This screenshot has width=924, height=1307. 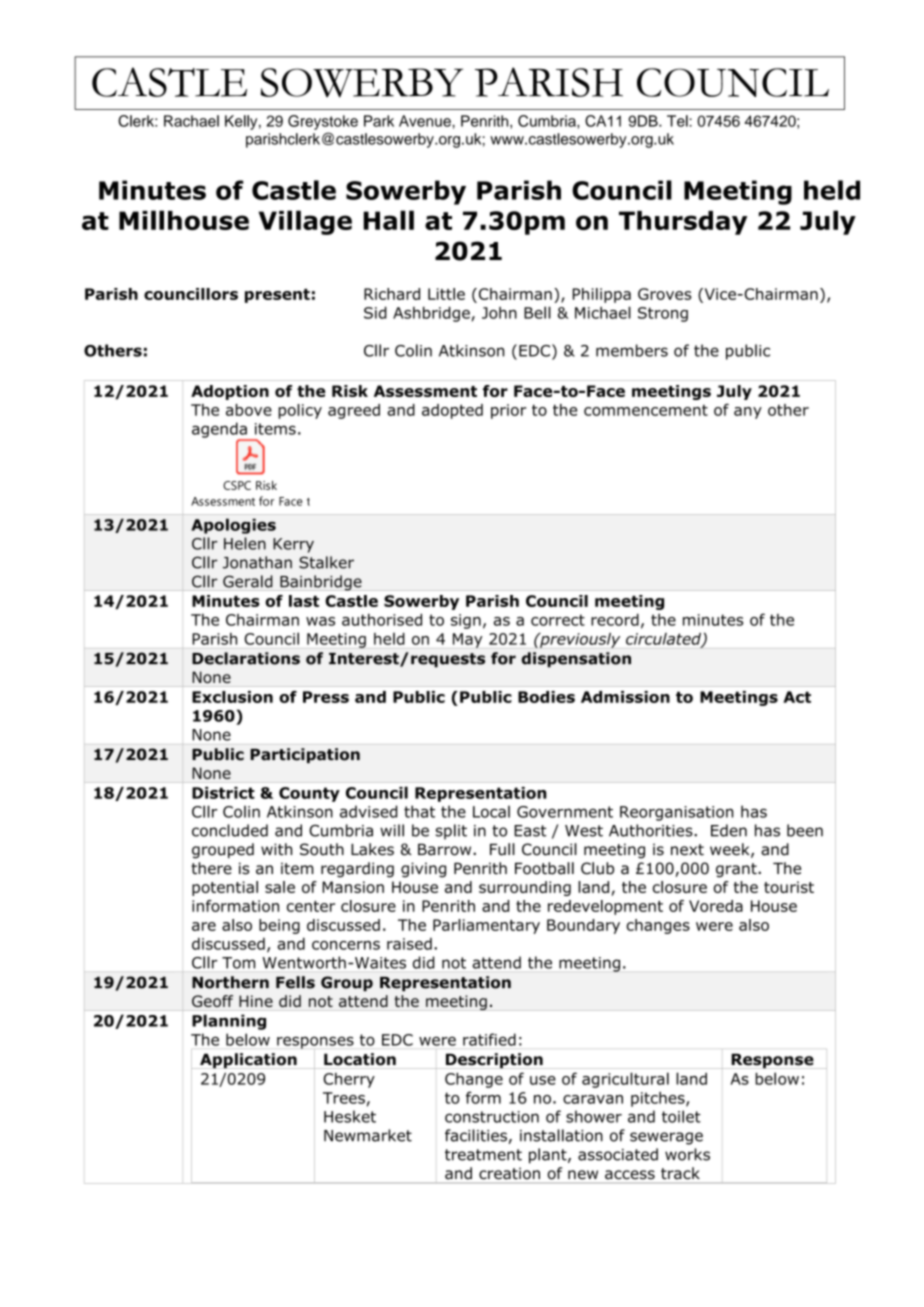 I want to click on Tel, so click(x=678, y=121).
